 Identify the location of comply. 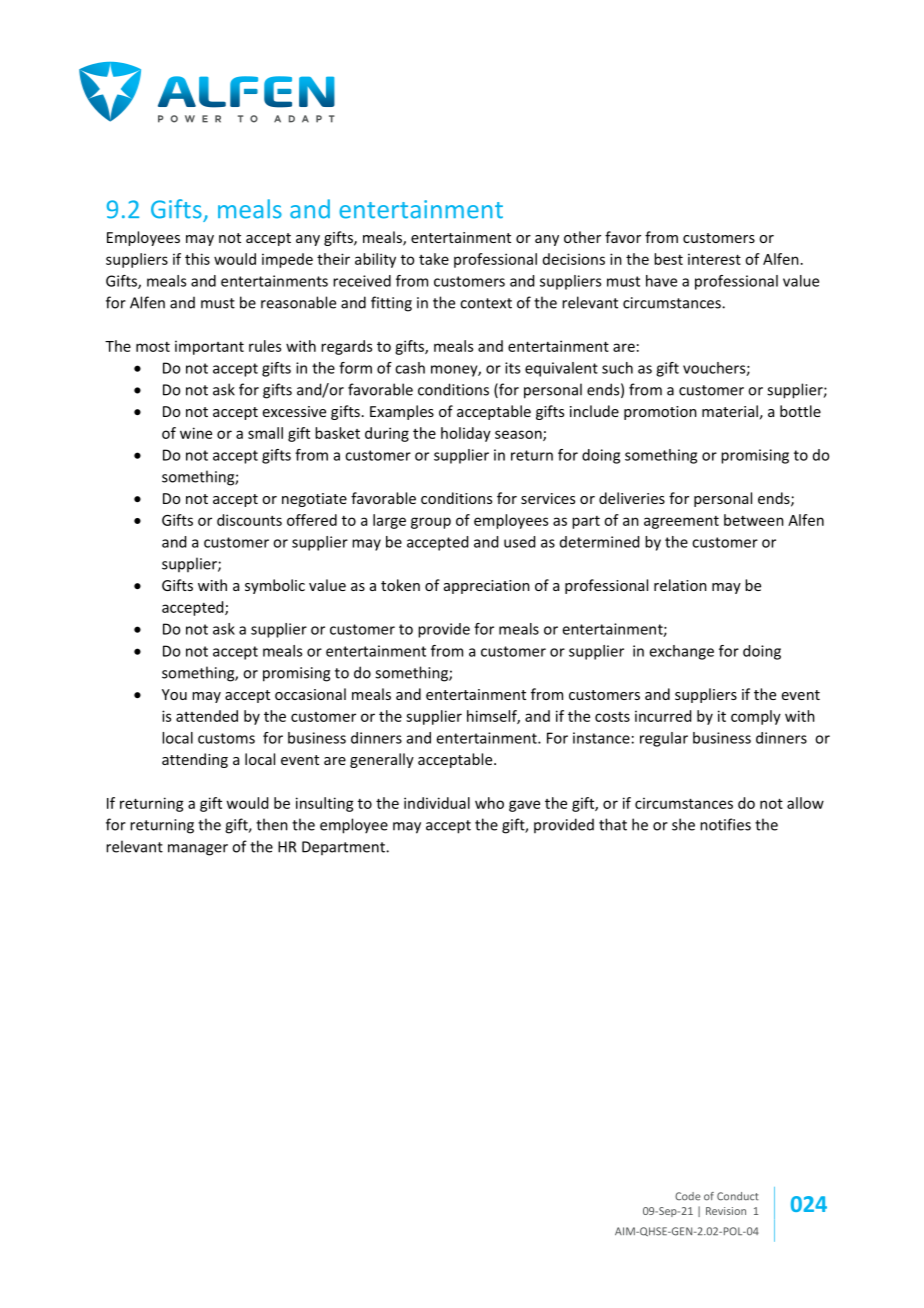
(756, 717).
